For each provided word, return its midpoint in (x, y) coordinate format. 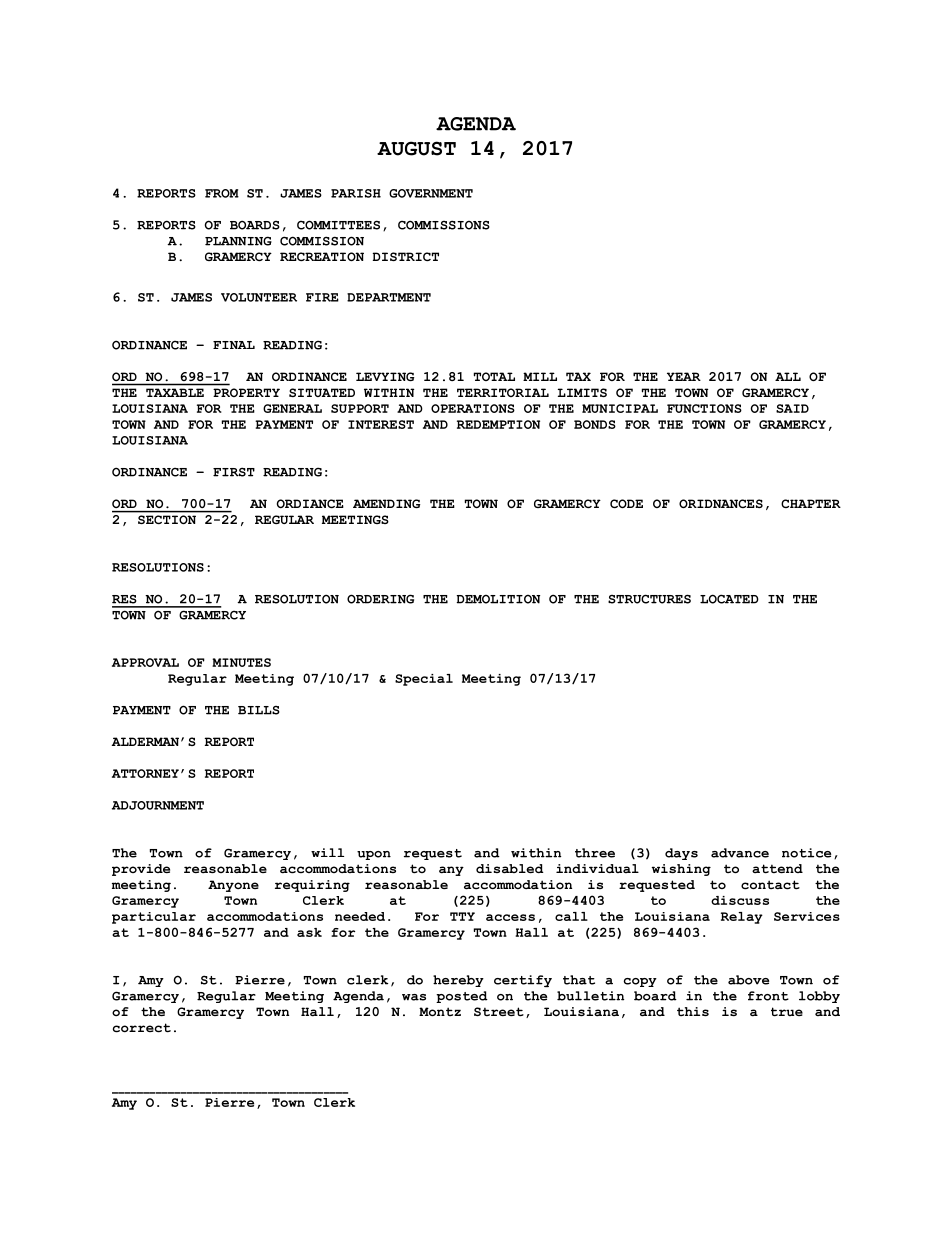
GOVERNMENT (431, 193)
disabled (510, 869)
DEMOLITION (498, 599)
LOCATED (729, 599)
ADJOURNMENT (158, 805)
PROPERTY (246, 392)
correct (142, 1028)
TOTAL (494, 376)
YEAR (684, 376)
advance (740, 853)
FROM (222, 193)
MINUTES (241, 662)
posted (462, 997)
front (768, 996)
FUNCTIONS (704, 408)
